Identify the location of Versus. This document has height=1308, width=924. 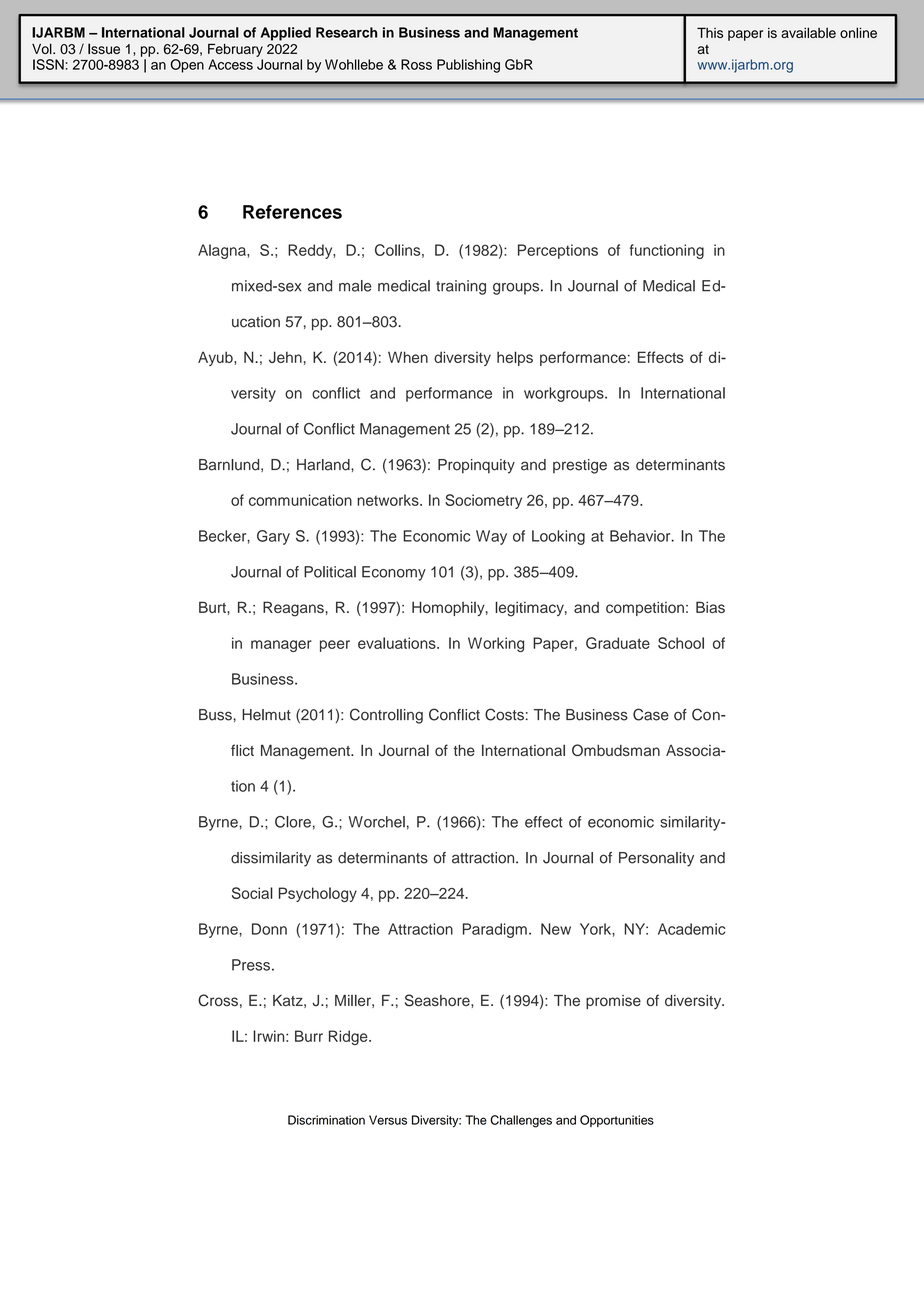
(388, 1120).
